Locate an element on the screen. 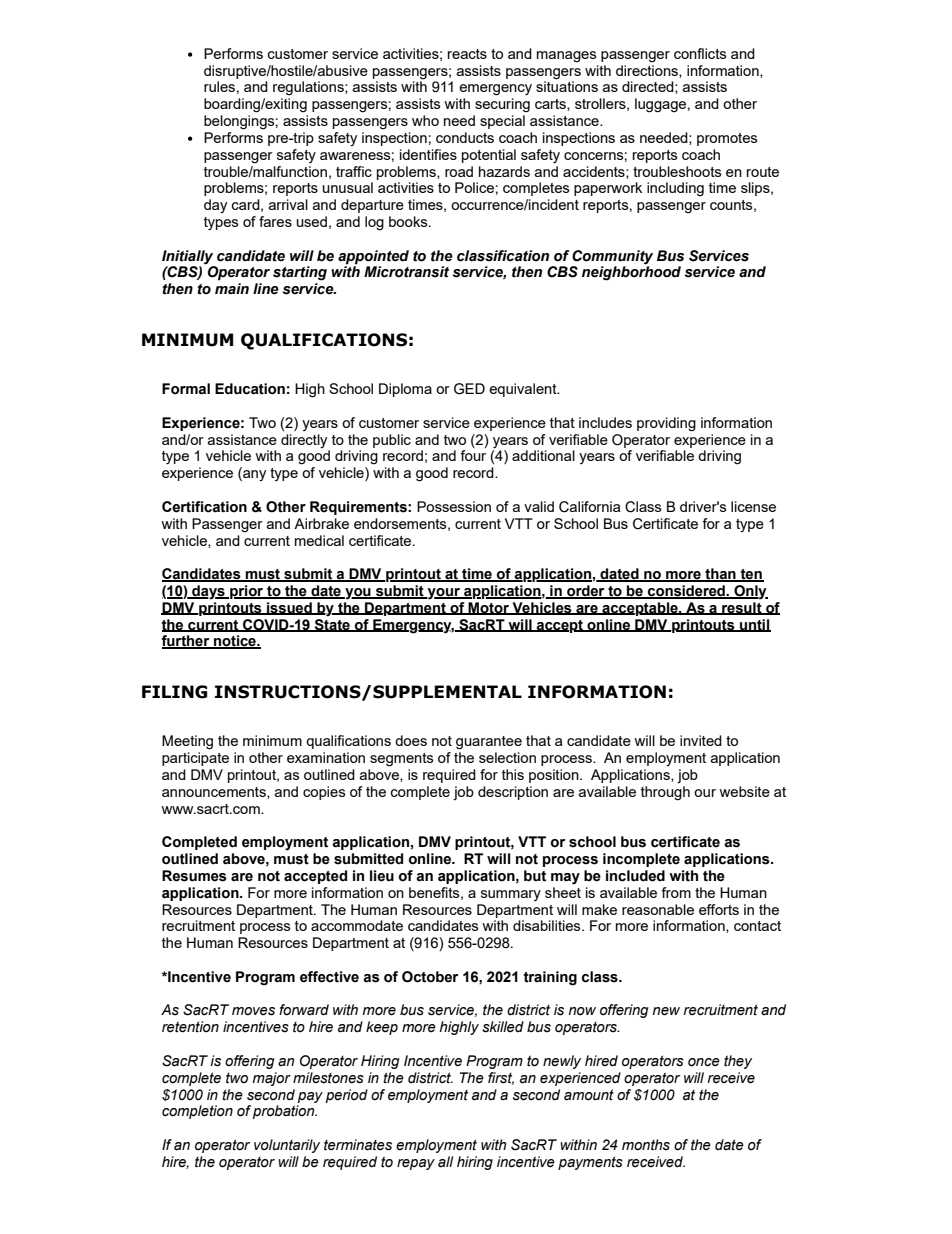 The width and height of the screenshot is (952, 1234). arrival is located at coordinates (288, 204).
